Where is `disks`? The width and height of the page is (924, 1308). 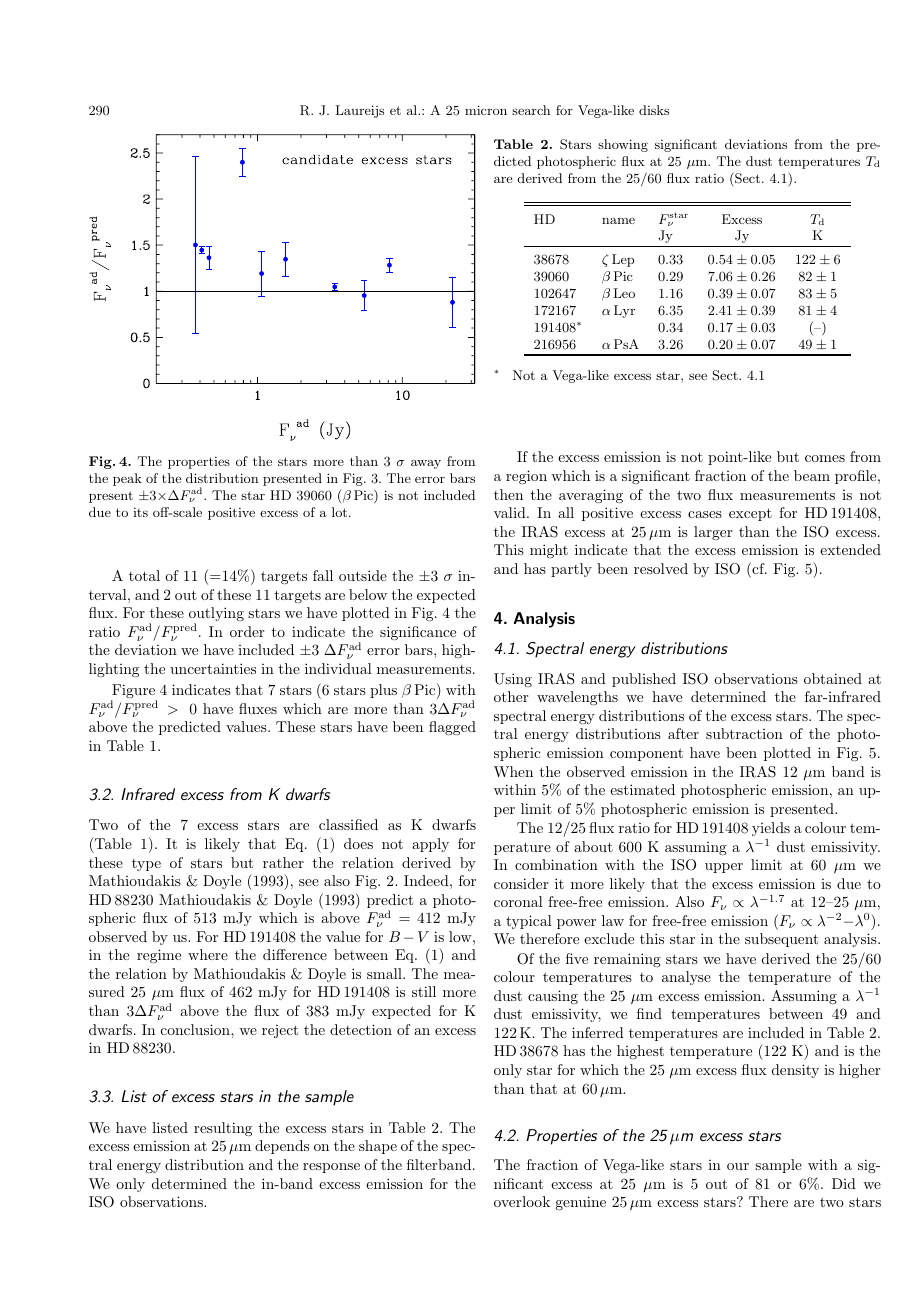 disks is located at coordinates (654, 110).
